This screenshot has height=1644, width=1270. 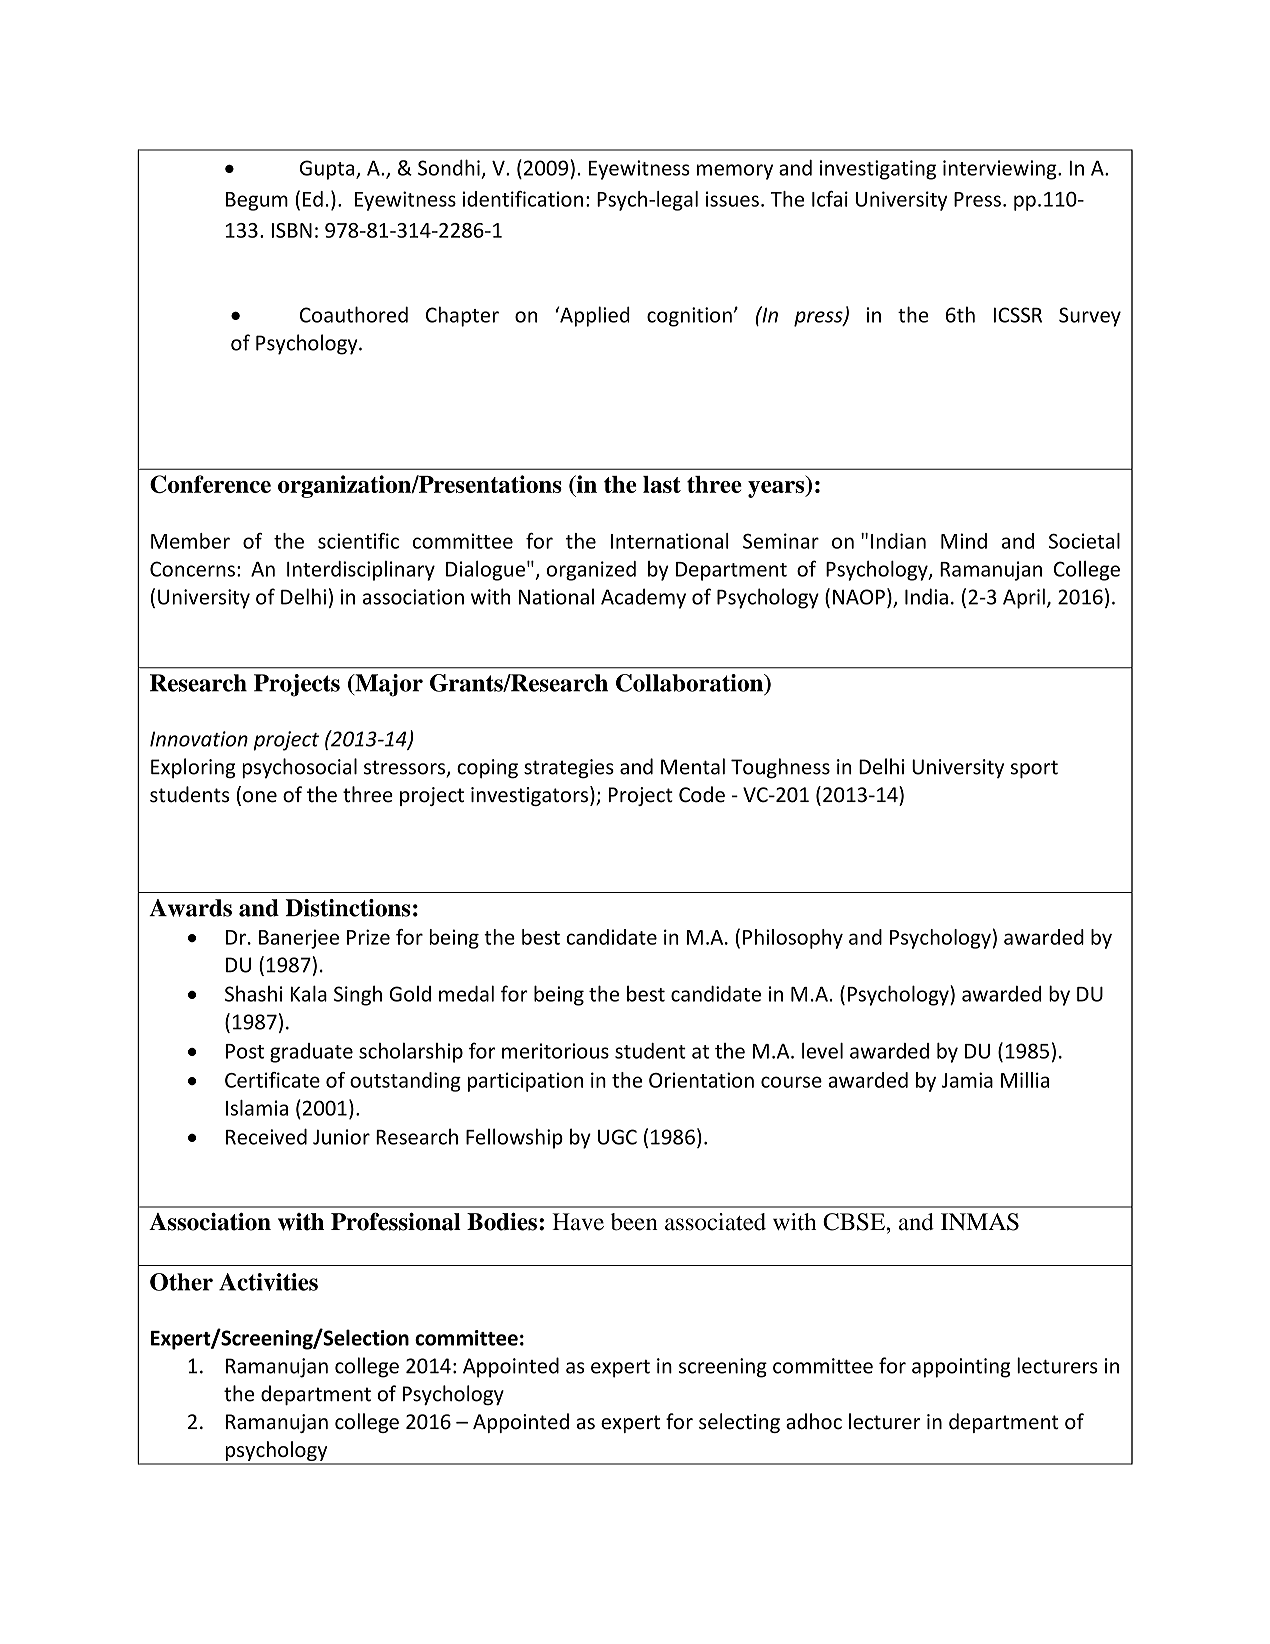 What do you see at coordinates (662, 484) in the screenshot?
I see `last` at bounding box center [662, 484].
